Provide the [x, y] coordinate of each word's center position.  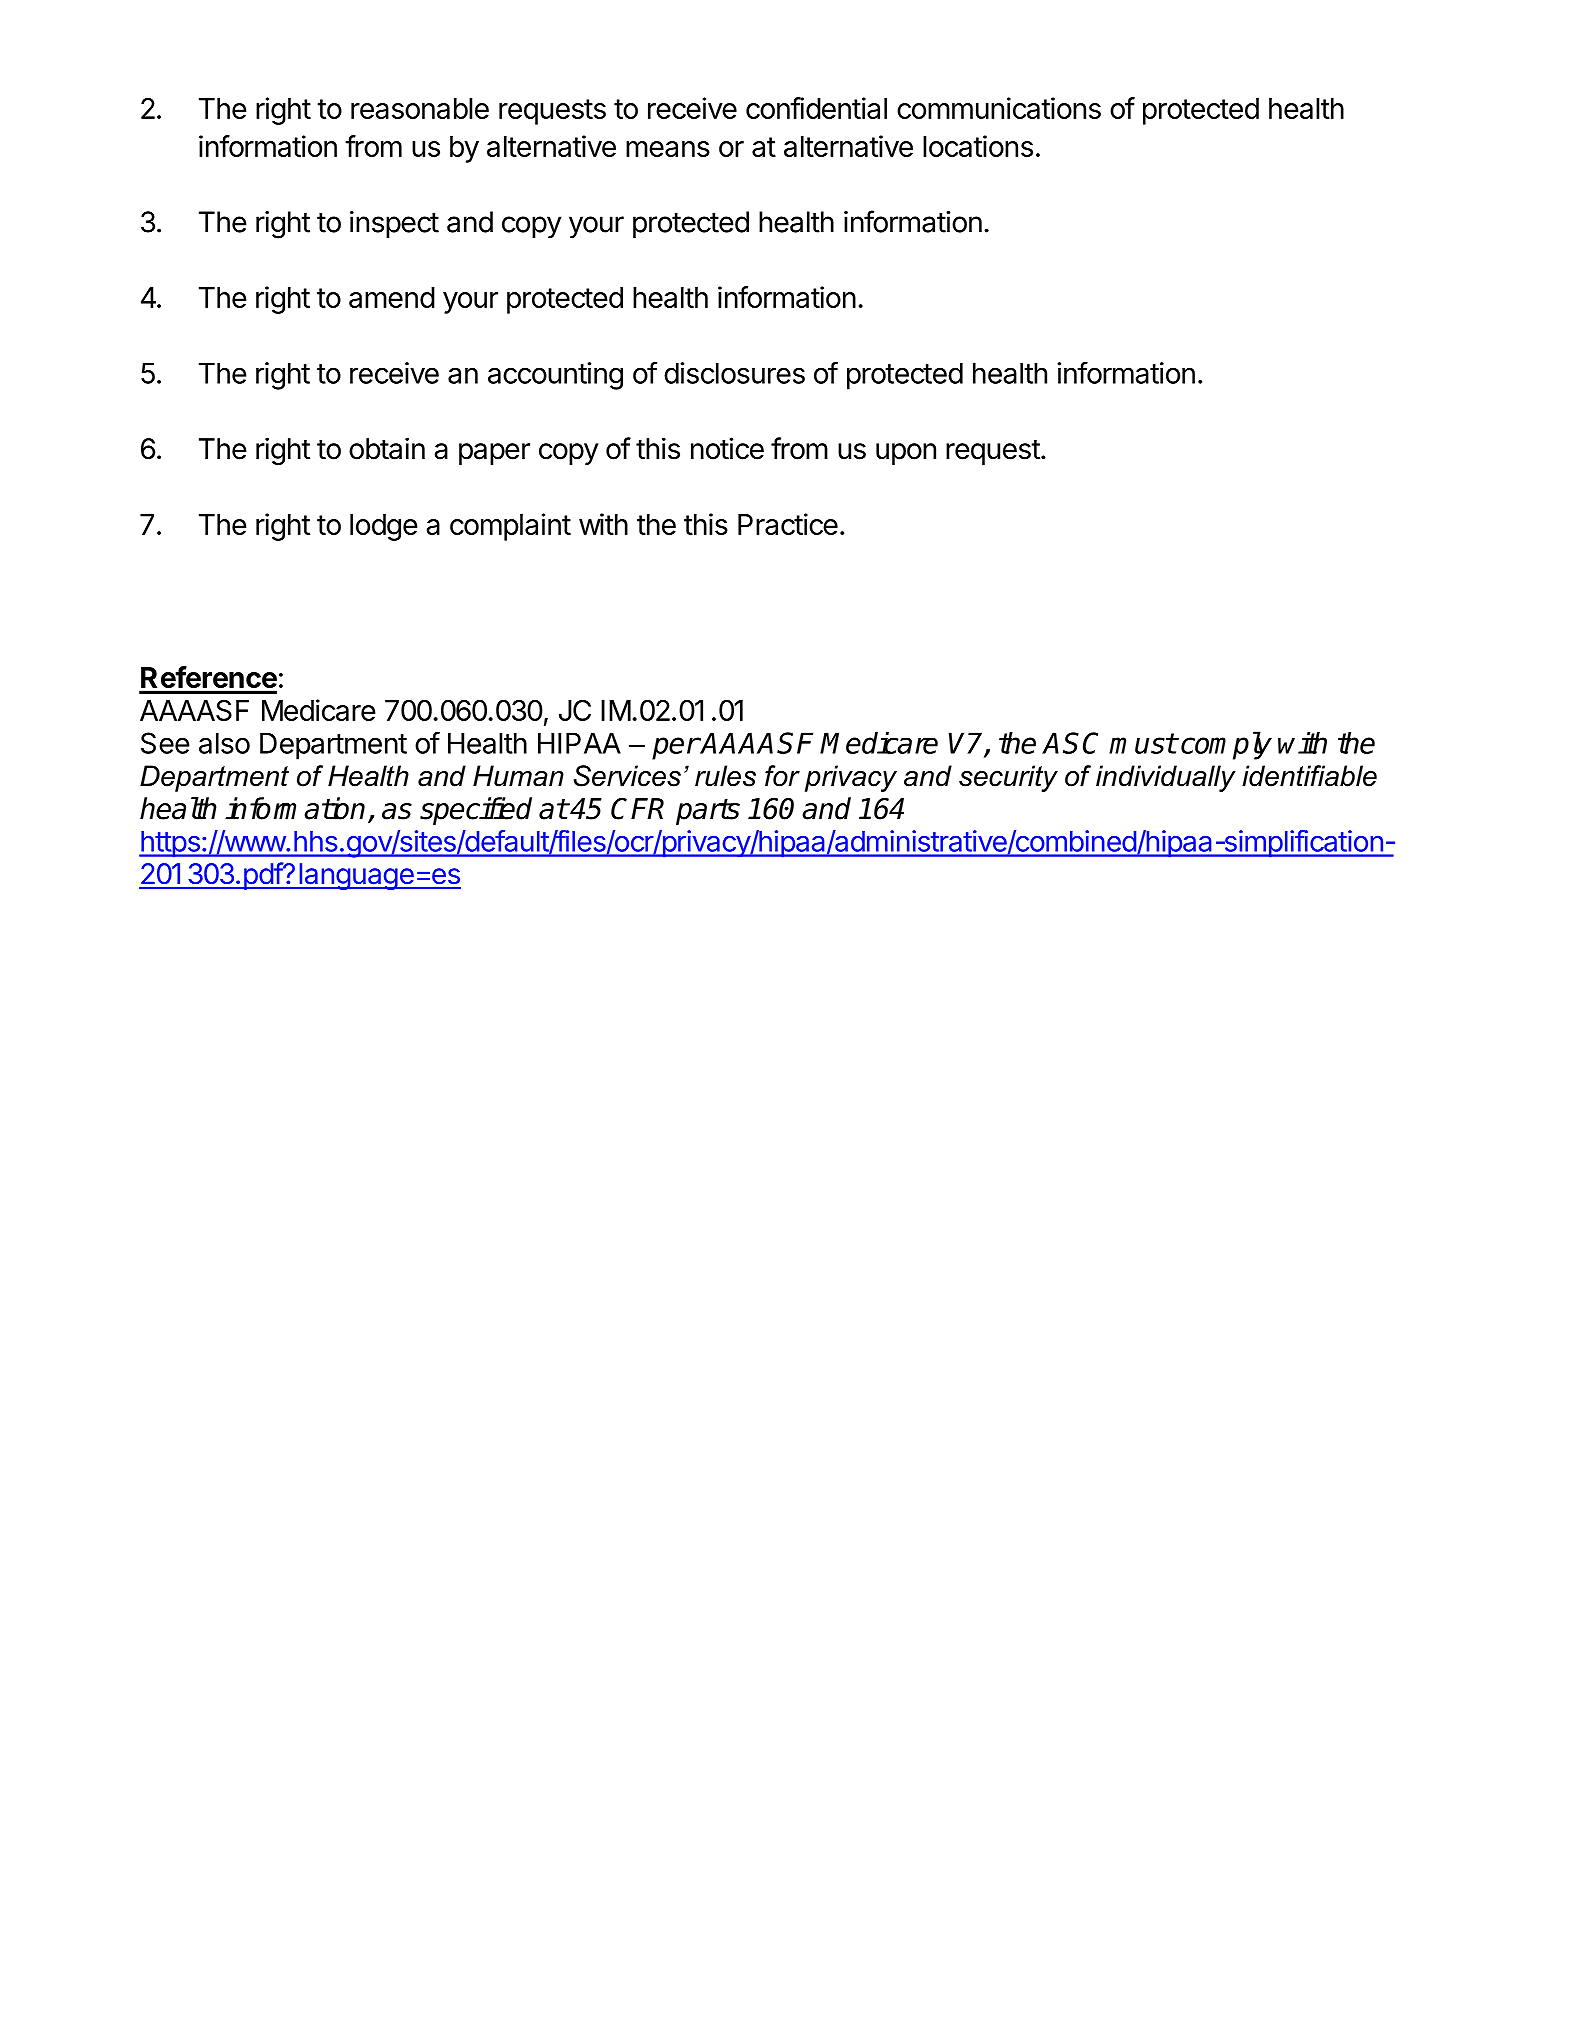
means [668, 149]
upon [906, 454]
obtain [387, 448]
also [224, 743]
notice [727, 448]
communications [999, 108]
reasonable [420, 108]
